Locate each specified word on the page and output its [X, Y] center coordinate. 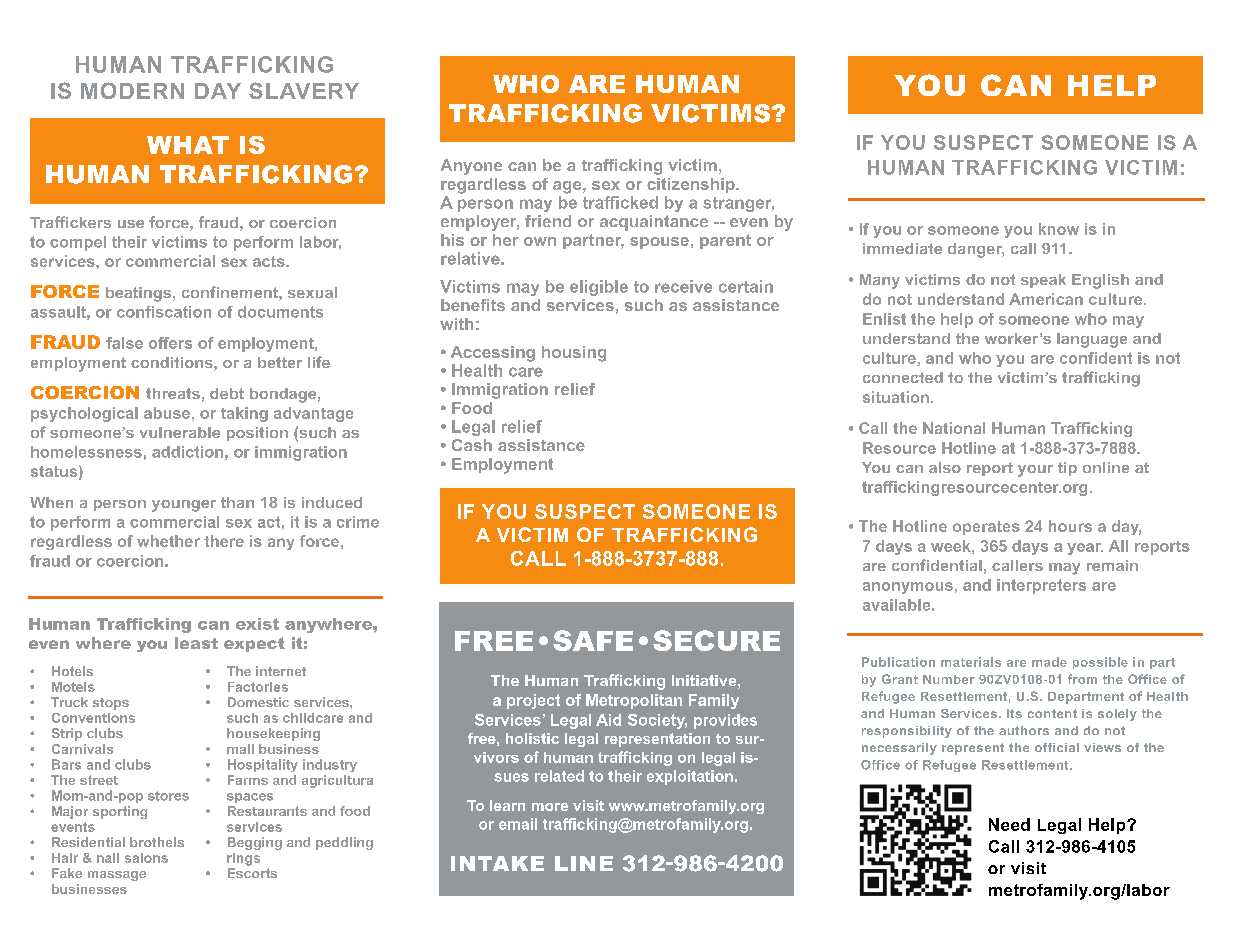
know [1059, 229]
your [1035, 471]
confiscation [164, 312]
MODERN [132, 90]
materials [971, 662]
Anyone [471, 167]
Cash [472, 445]
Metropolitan [634, 701]
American [1046, 299]
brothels [157, 842]
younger [184, 506]
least [196, 643]
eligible [599, 288]
